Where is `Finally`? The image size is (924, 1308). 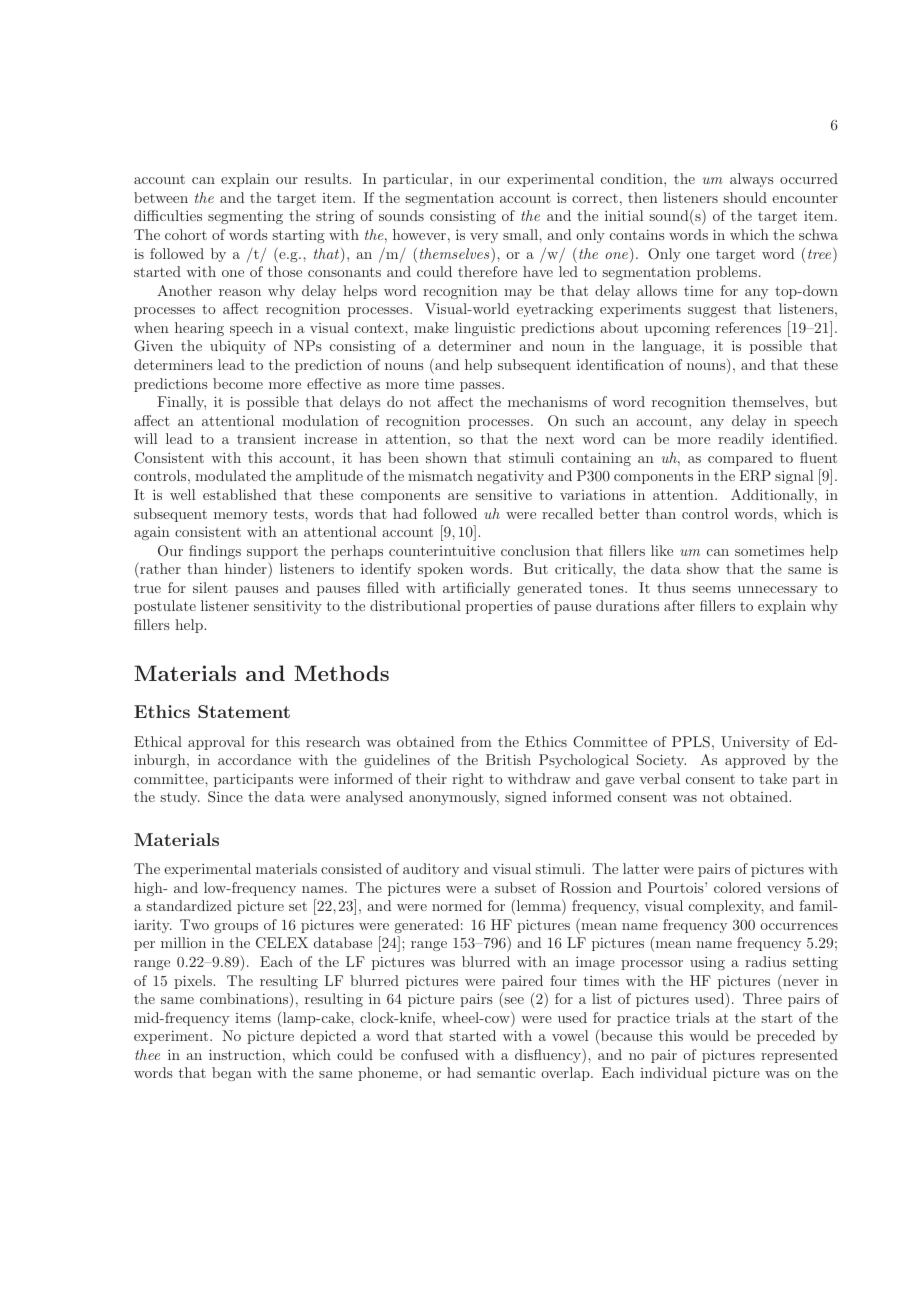
Finally is located at coordinates (181, 403).
